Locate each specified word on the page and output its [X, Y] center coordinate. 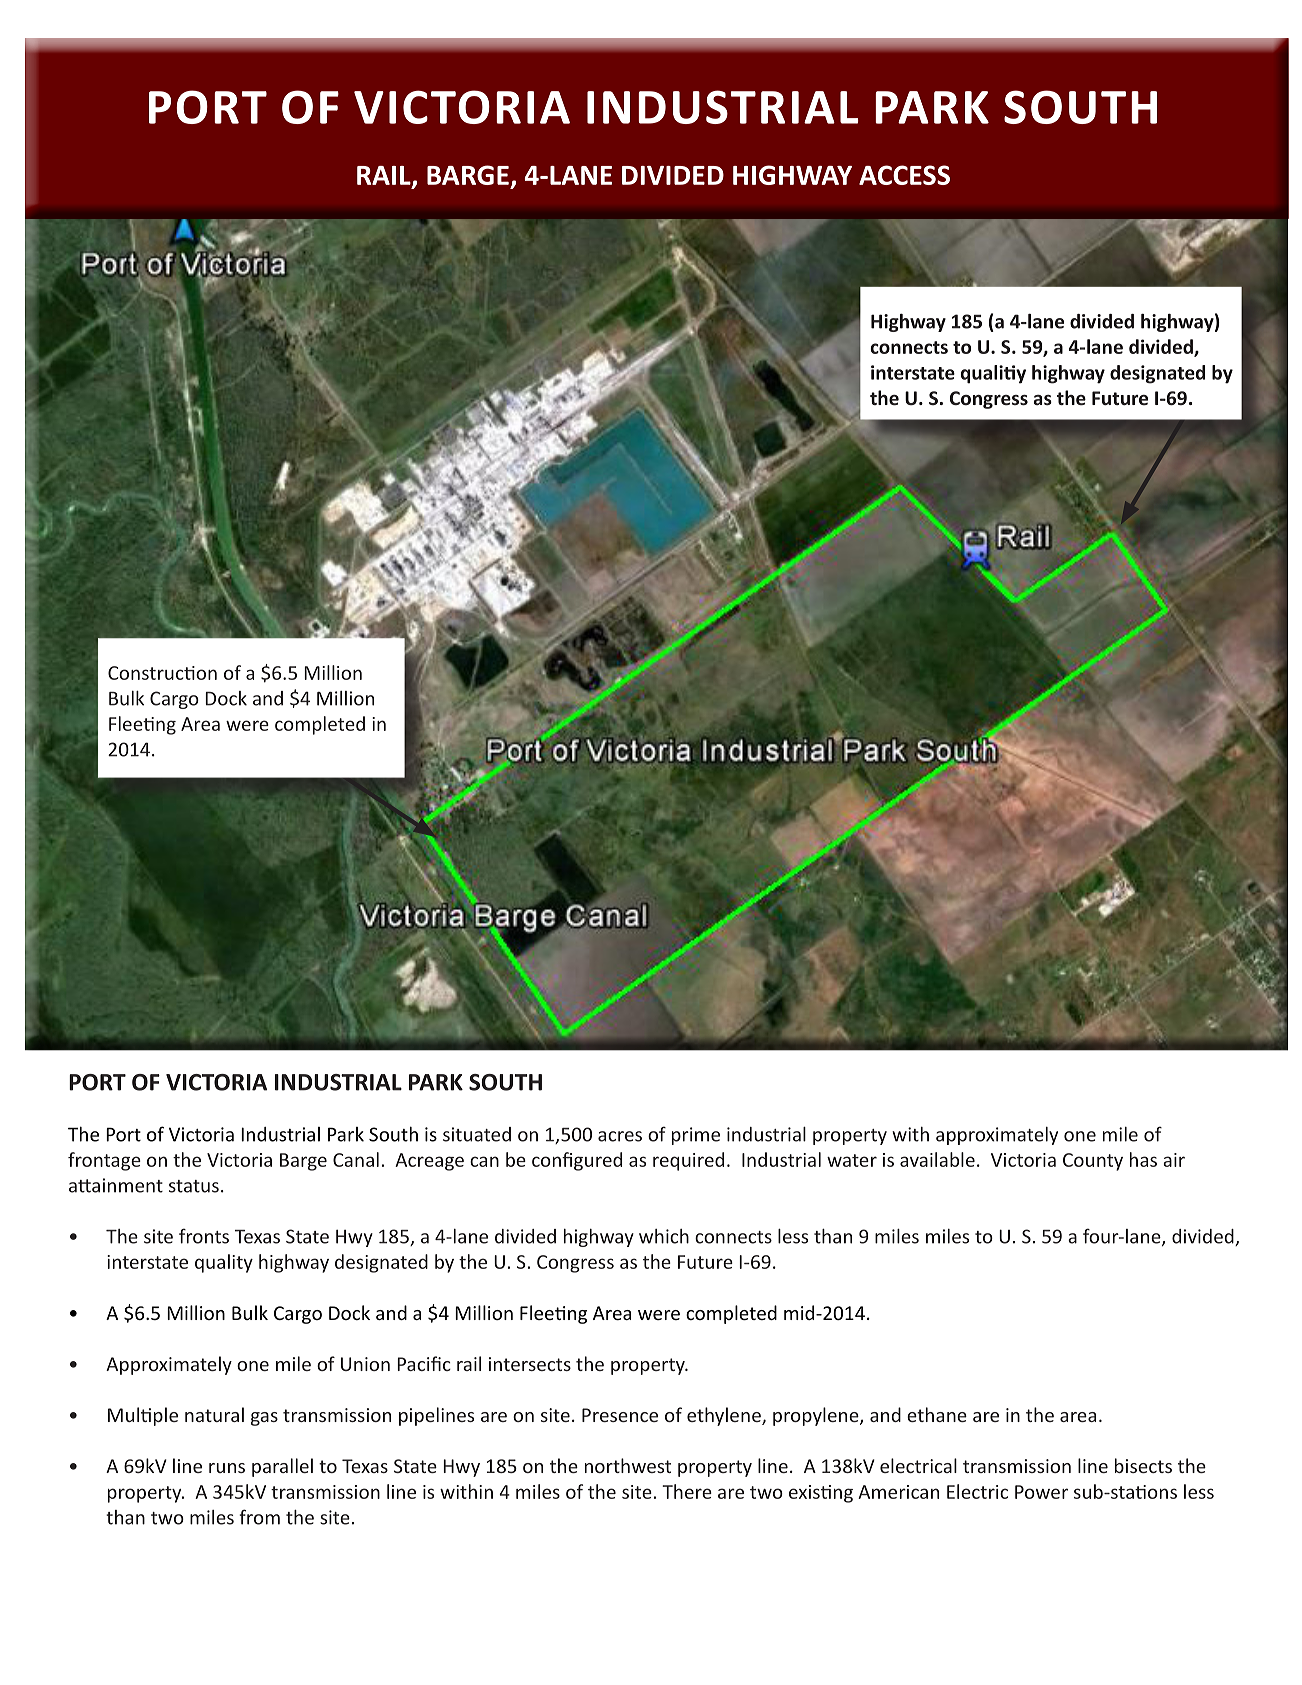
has [1143, 1159]
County [1093, 1162]
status [194, 1186]
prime [696, 1136]
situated [477, 1134]
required [688, 1161]
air [1174, 1160]
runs [227, 1468]
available [937, 1159]
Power [1041, 1492]
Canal [356, 1159]
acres [620, 1136]
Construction [162, 673]
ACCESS [904, 175]
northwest [628, 1465]
